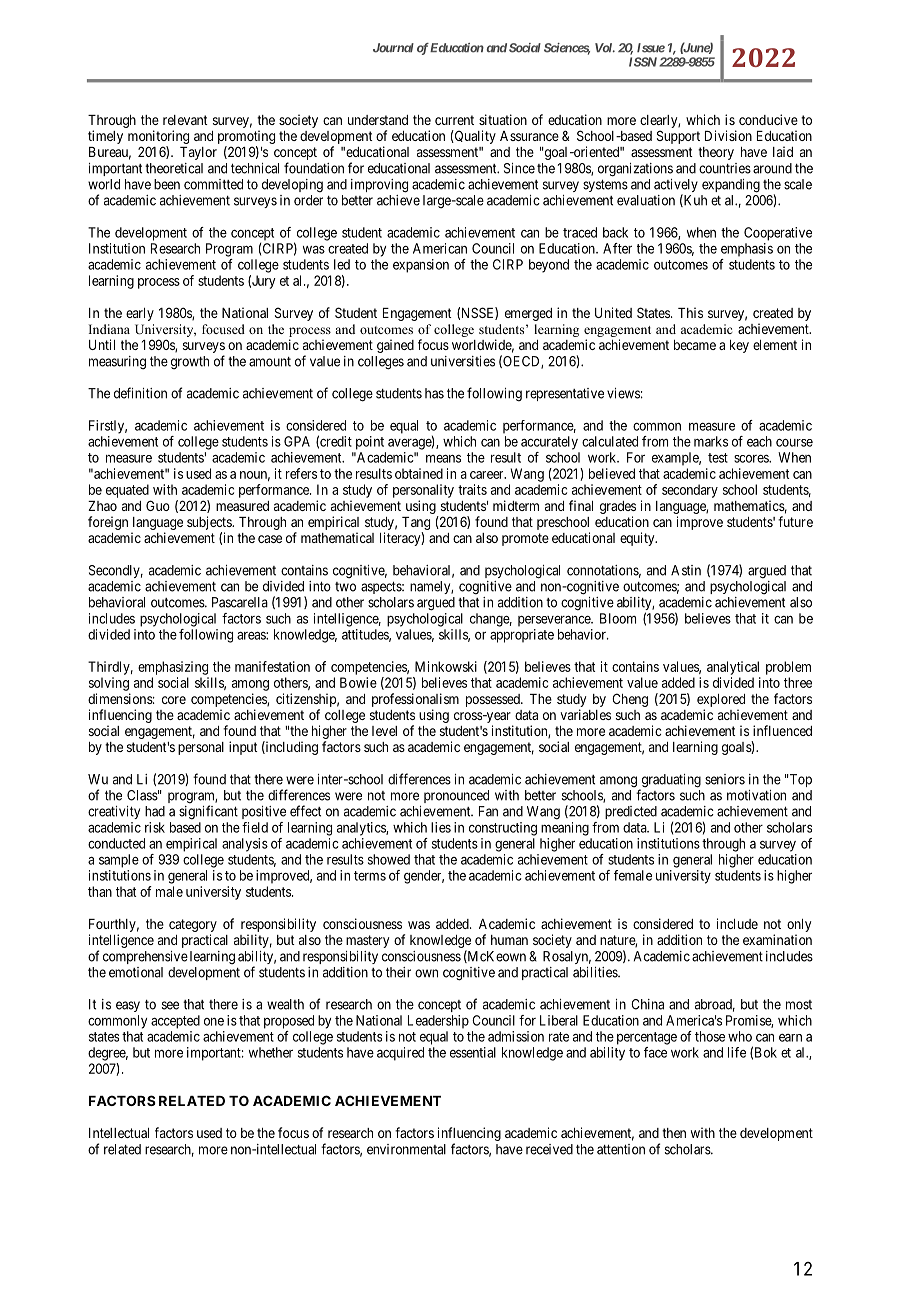 The image size is (924, 1308). What do you see at coordinates (185, 120) in the screenshot?
I see `relevant` at bounding box center [185, 120].
